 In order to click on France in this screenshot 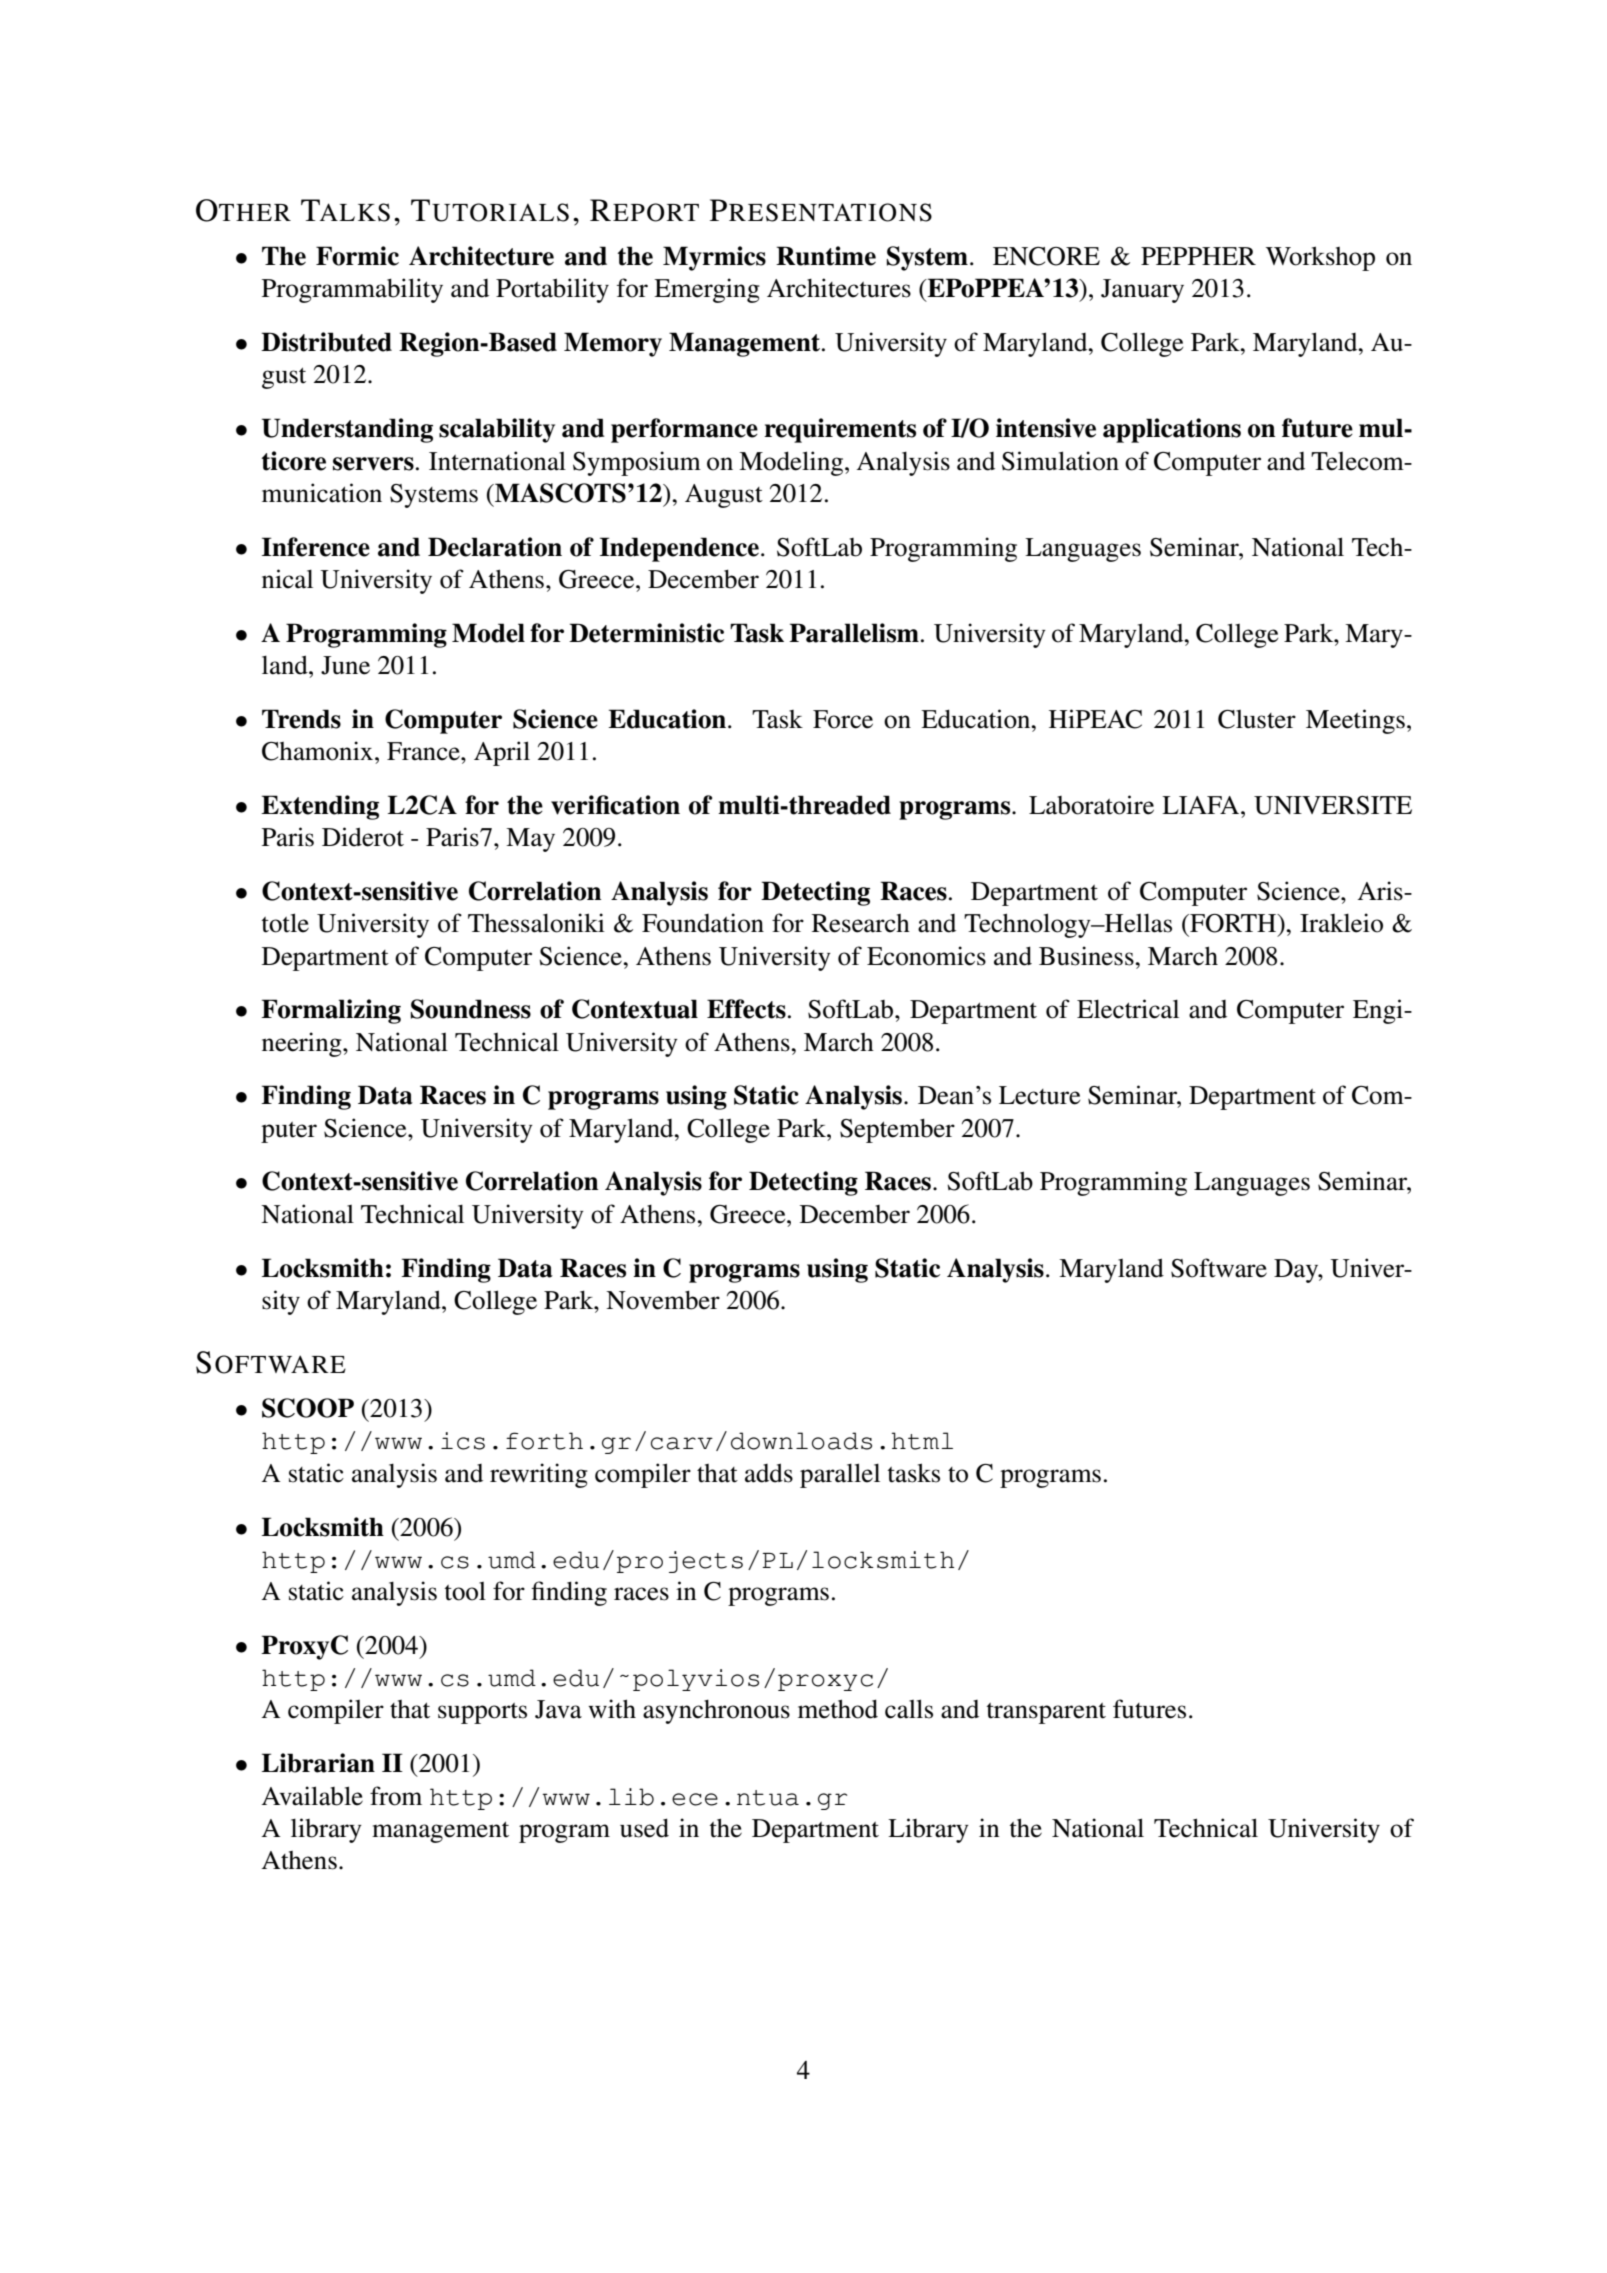, I will do `click(424, 751)`.
